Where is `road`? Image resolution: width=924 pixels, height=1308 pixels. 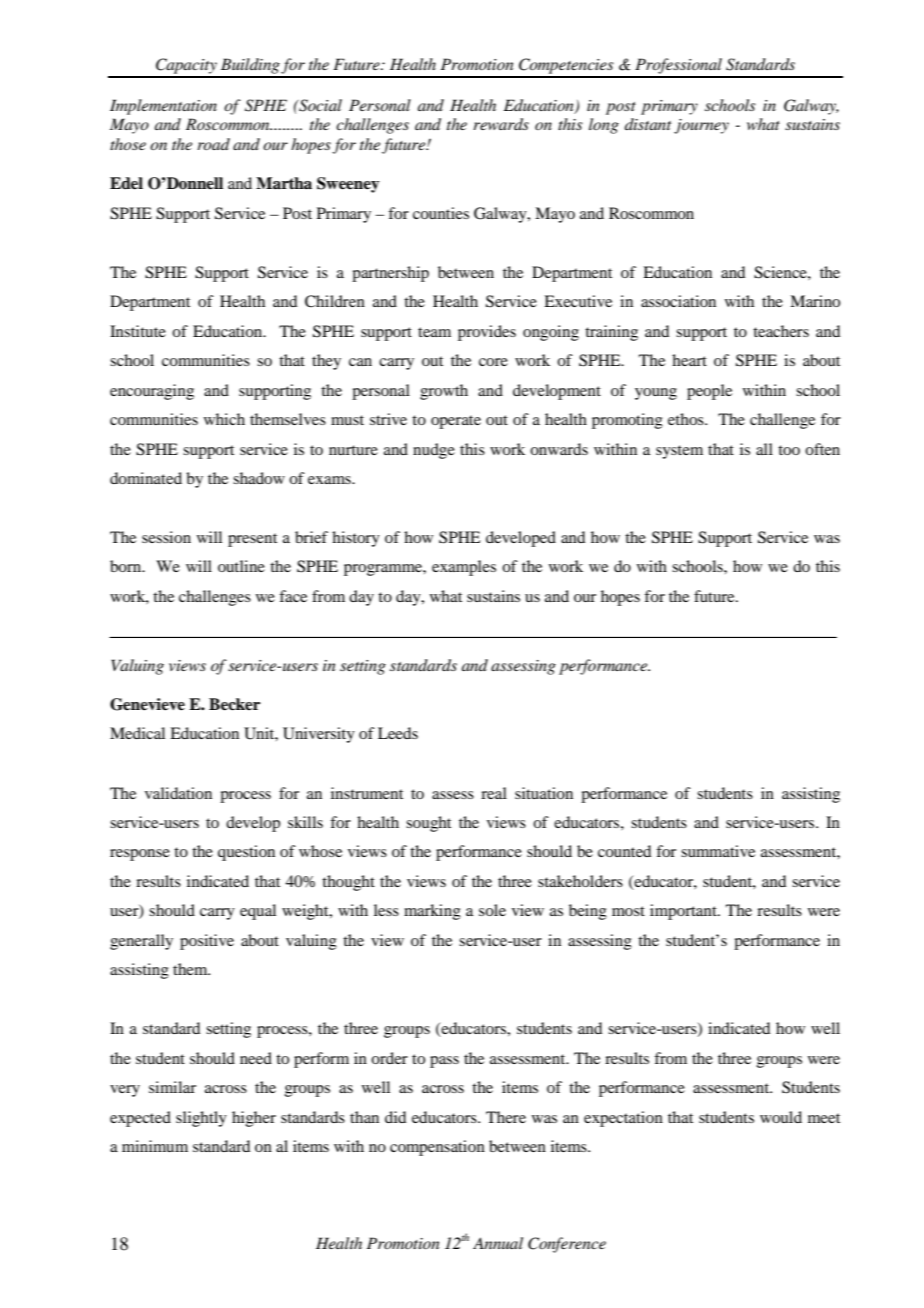 road is located at coordinates (213, 144).
